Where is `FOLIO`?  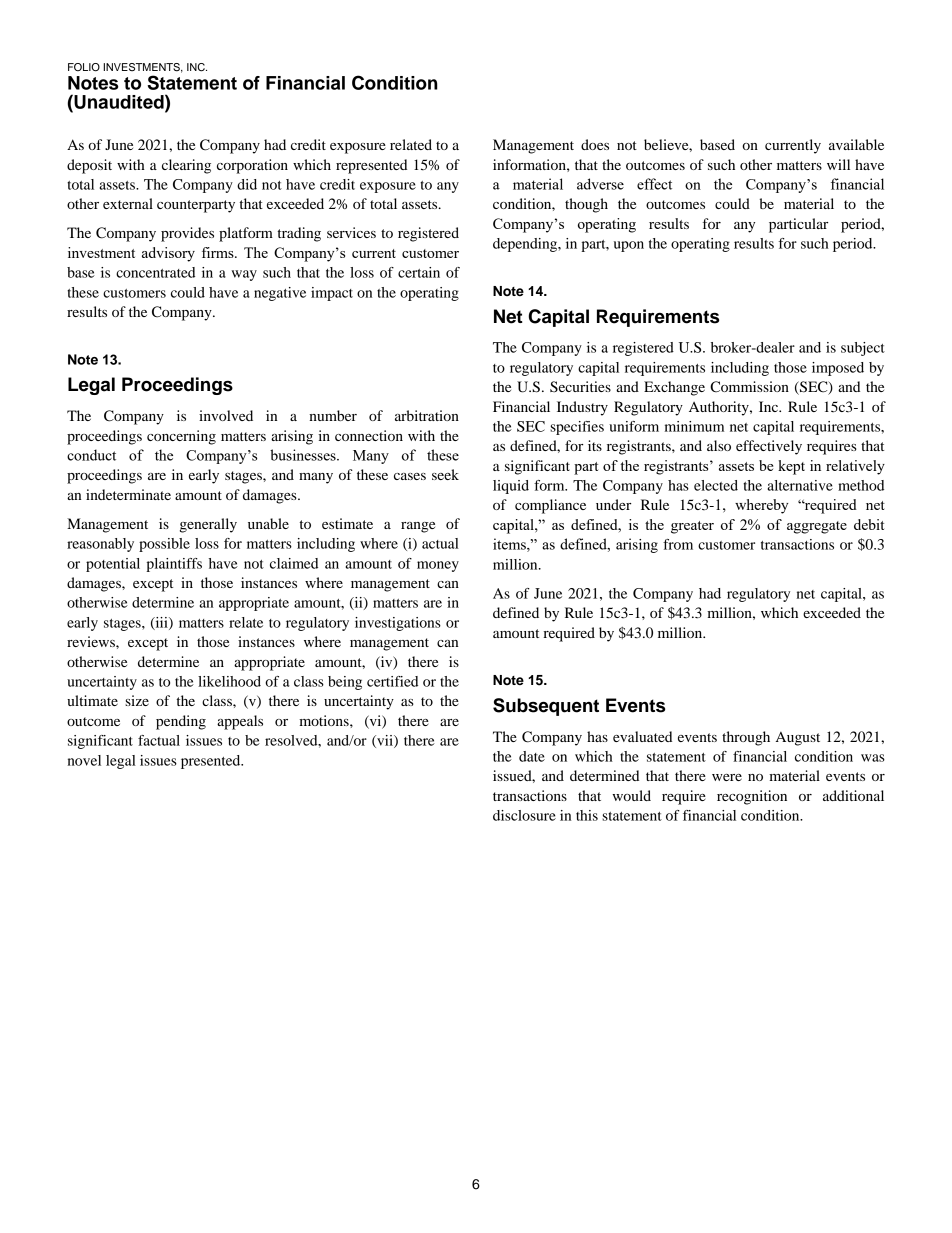 FOLIO is located at coordinates (84, 67).
